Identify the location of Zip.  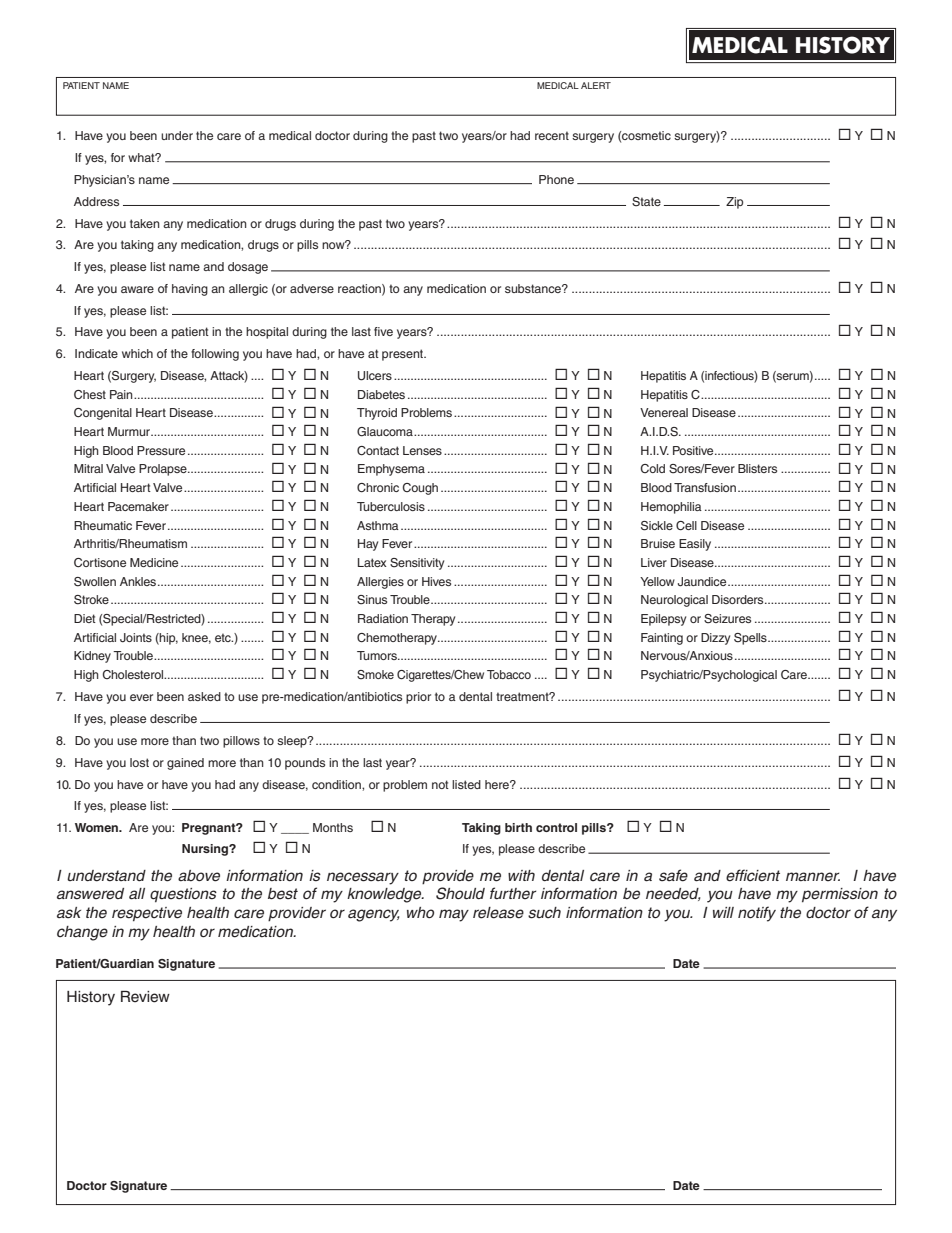
(734, 203).
